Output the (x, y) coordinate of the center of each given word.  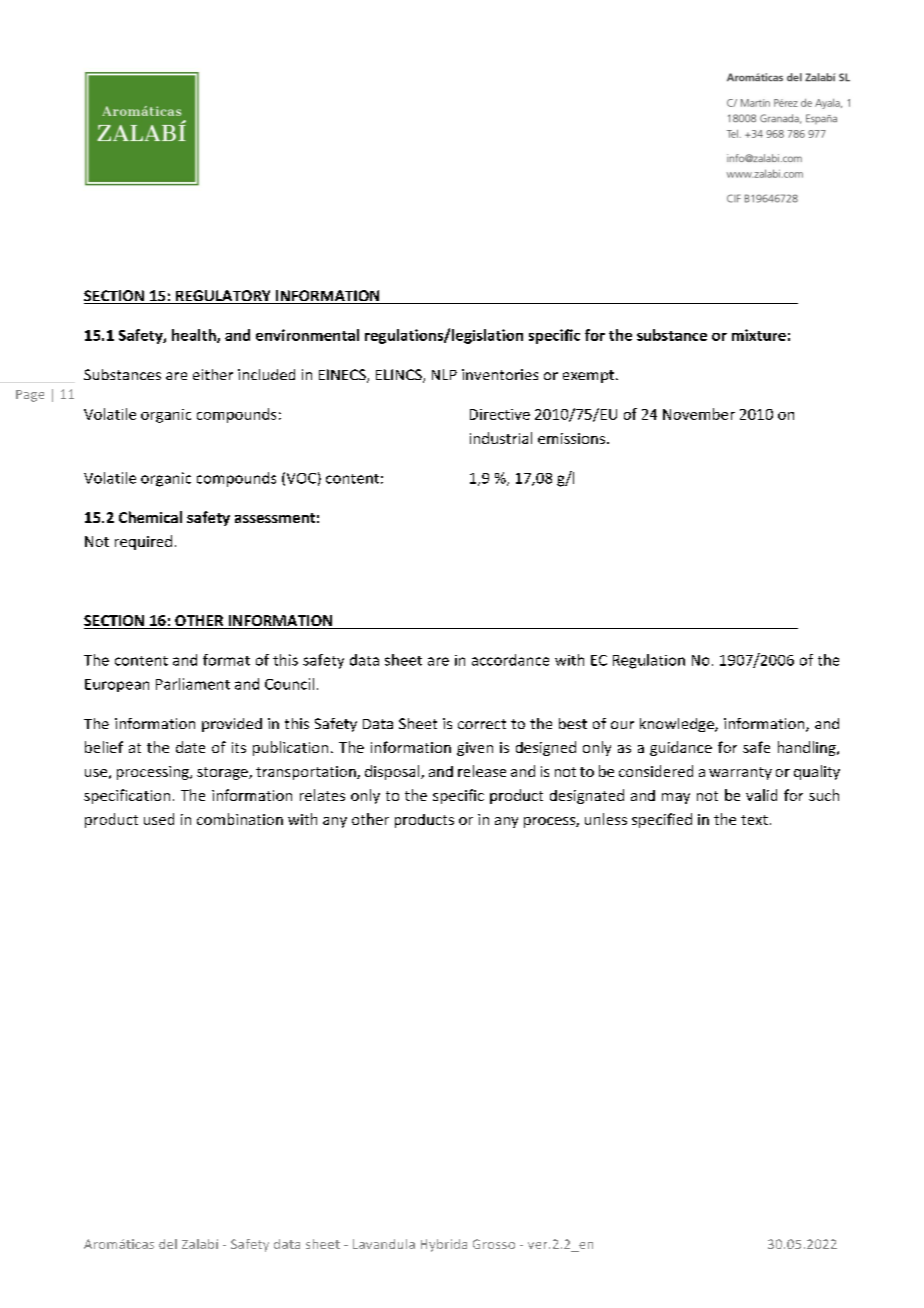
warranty (740, 773)
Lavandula (384, 1244)
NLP (444, 374)
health (195, 336)
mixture (759, 335)
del (168, 1244)
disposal (393, 772)
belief (104, 747)
